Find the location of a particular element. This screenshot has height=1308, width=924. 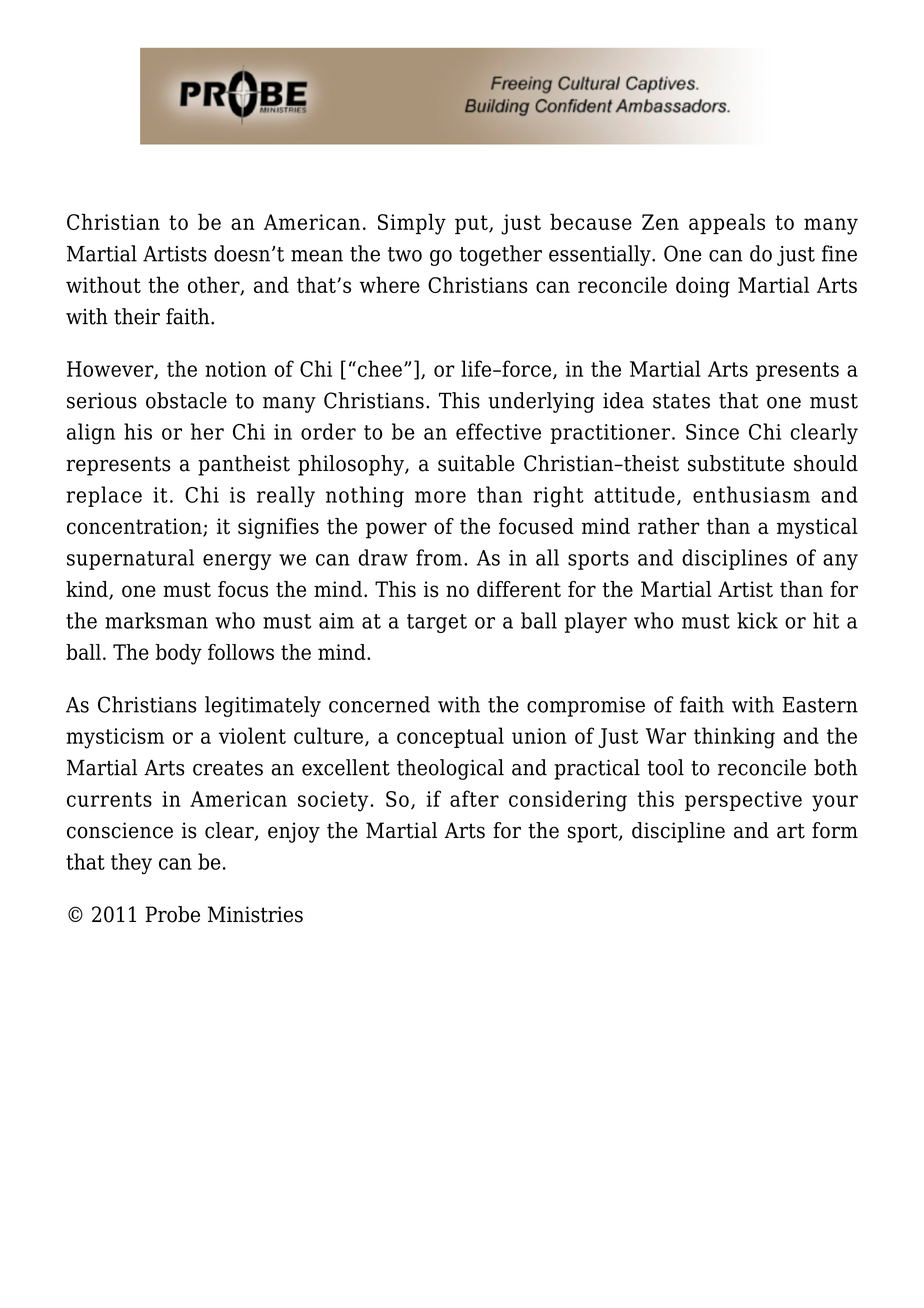

thinking is located at coordinates (734, 738).
